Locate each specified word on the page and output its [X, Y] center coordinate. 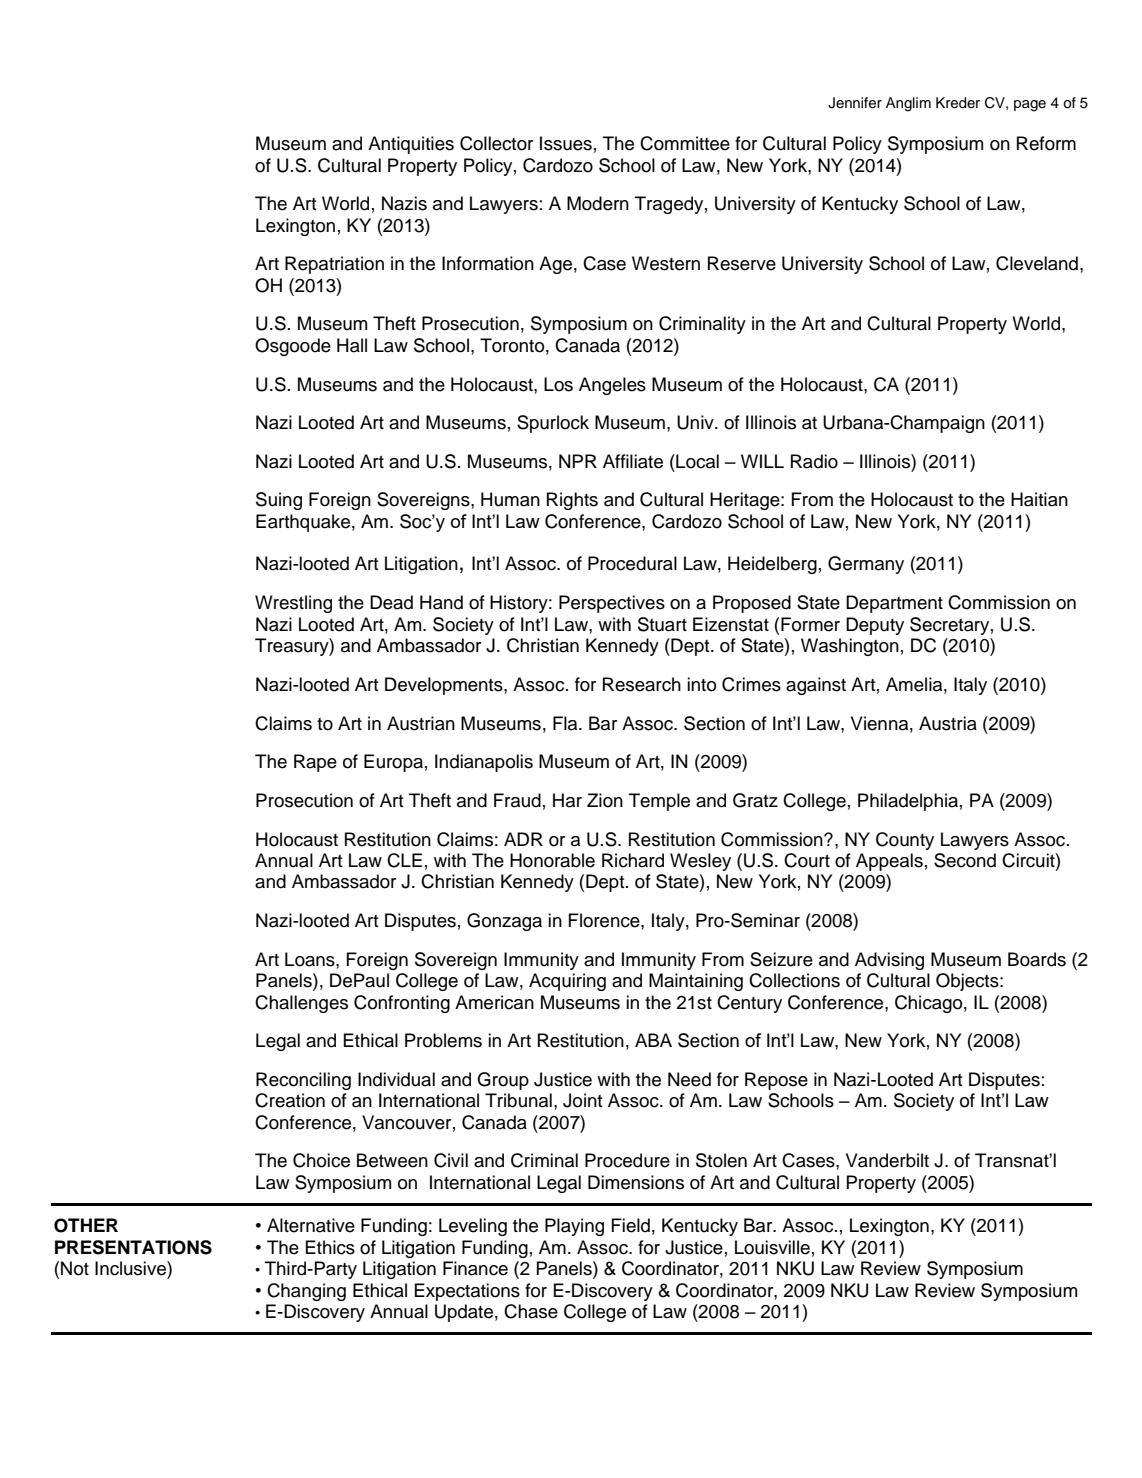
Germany [866, 565]
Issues [566, 143]
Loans [311, 959]
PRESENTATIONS [133, 1247]
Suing [279, 501]
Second [965, 860]
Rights [572, 501]
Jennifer [855, 103]
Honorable [552, 860]
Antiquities [411, 145]
